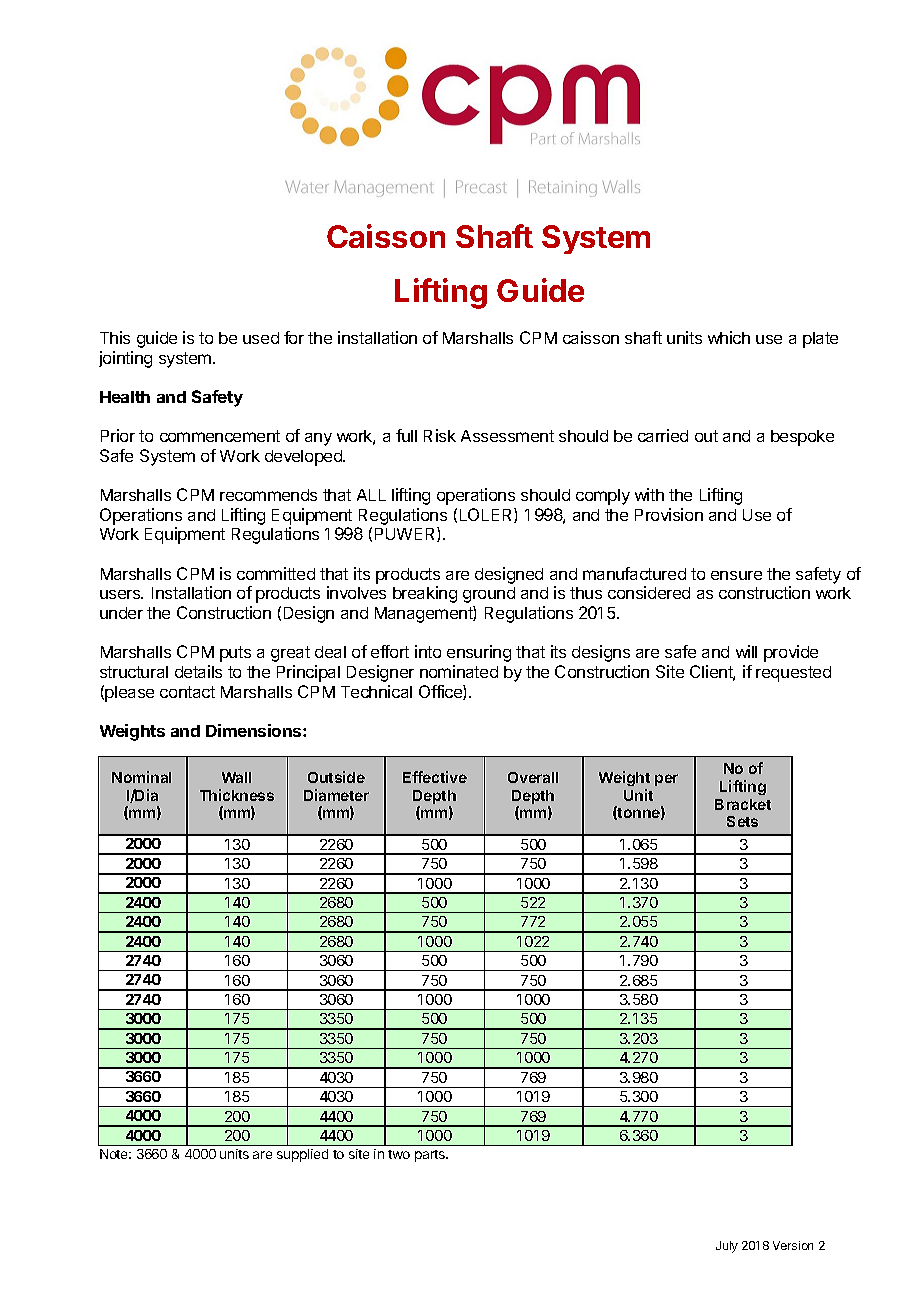  What do you see at coordinates (727, 1247) in the screenshot?
I see `July` at bounding box center [727, 1247].
